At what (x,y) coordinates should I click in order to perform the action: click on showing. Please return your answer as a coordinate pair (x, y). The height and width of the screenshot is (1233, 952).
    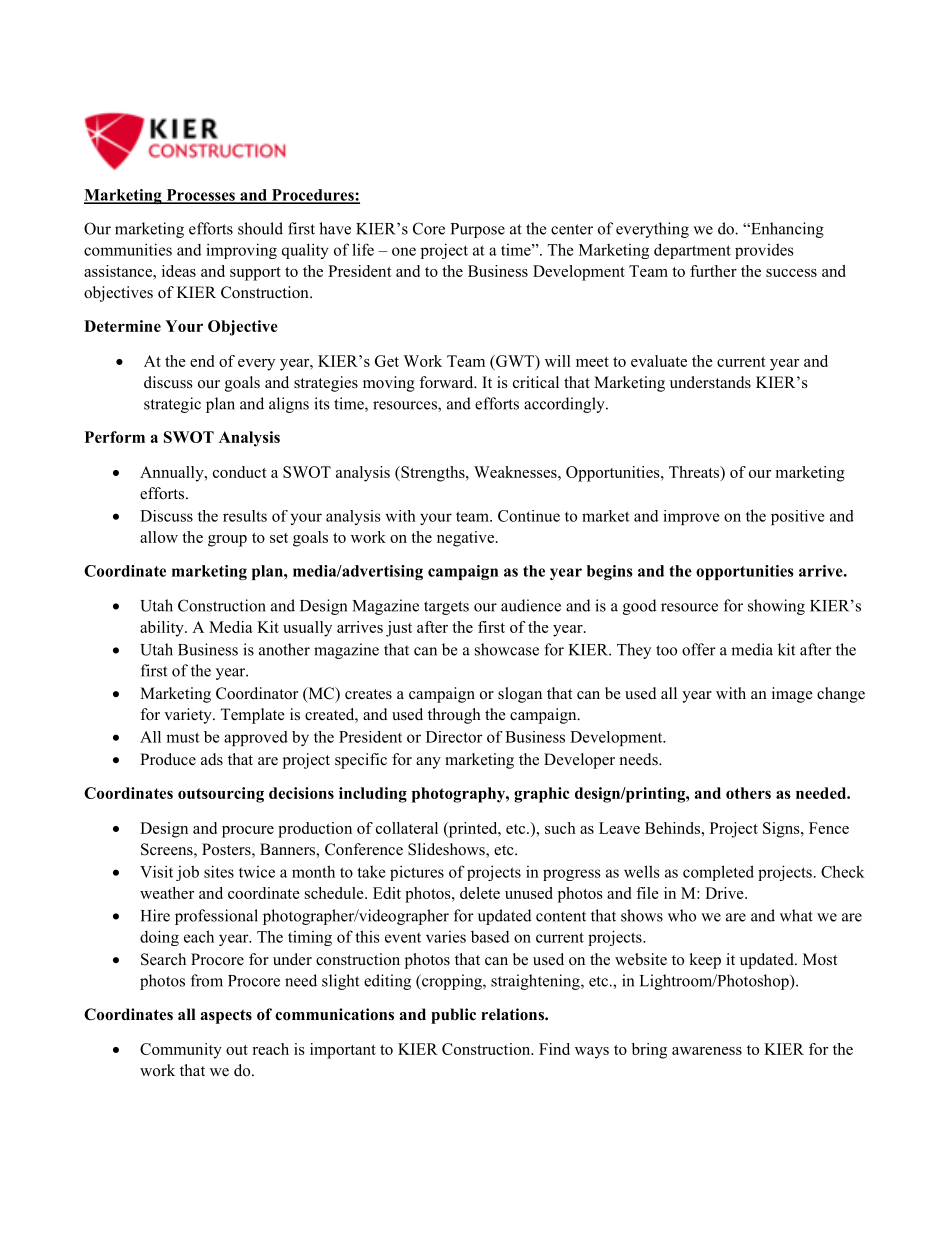
    Looking at the image, I should click on (776, 607).
